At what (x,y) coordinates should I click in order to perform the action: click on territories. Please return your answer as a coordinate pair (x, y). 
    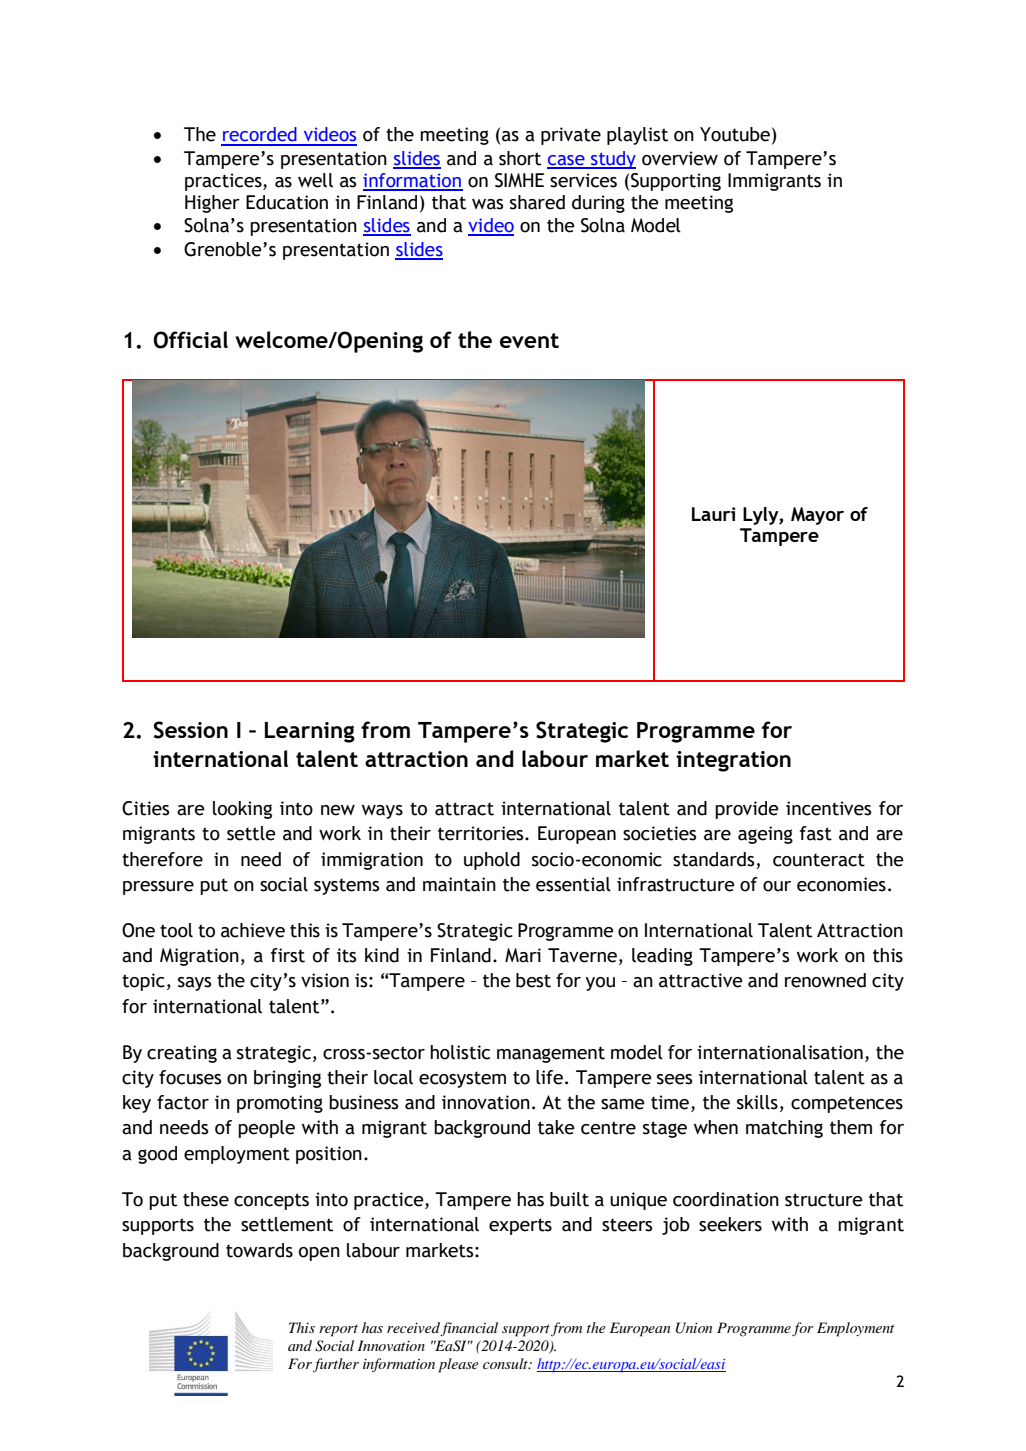
    Looking at the image, I should click on (482, 833).
